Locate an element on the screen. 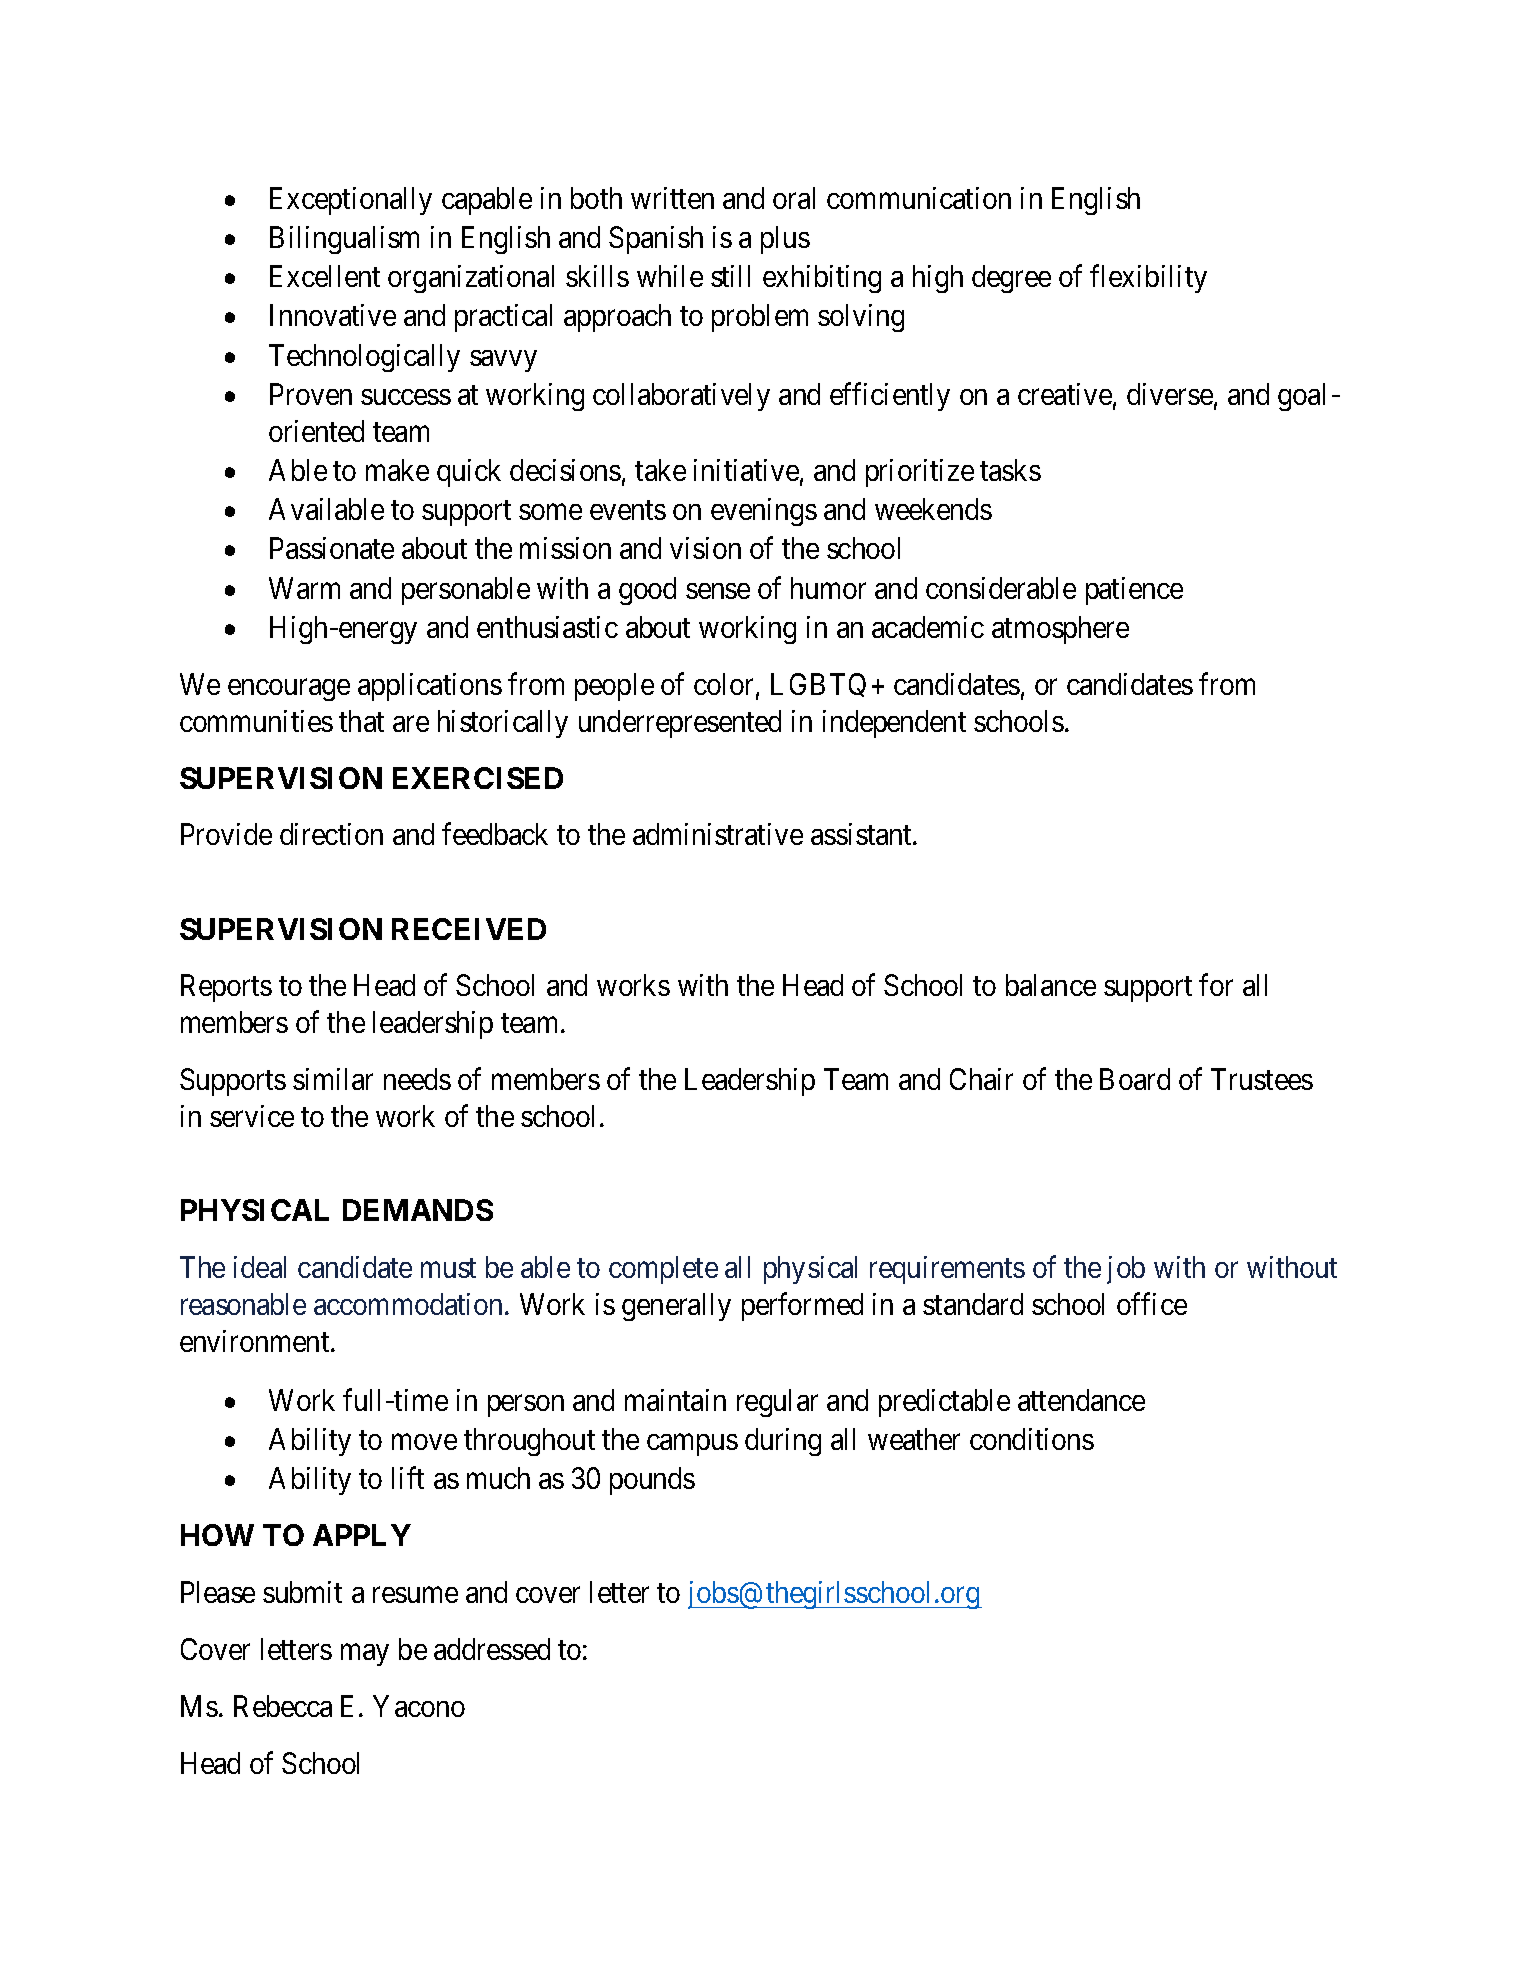 Image resolution: width=1521 pixels, height=1968 pixels. conditions is located at coordinates (1032, 1439).
